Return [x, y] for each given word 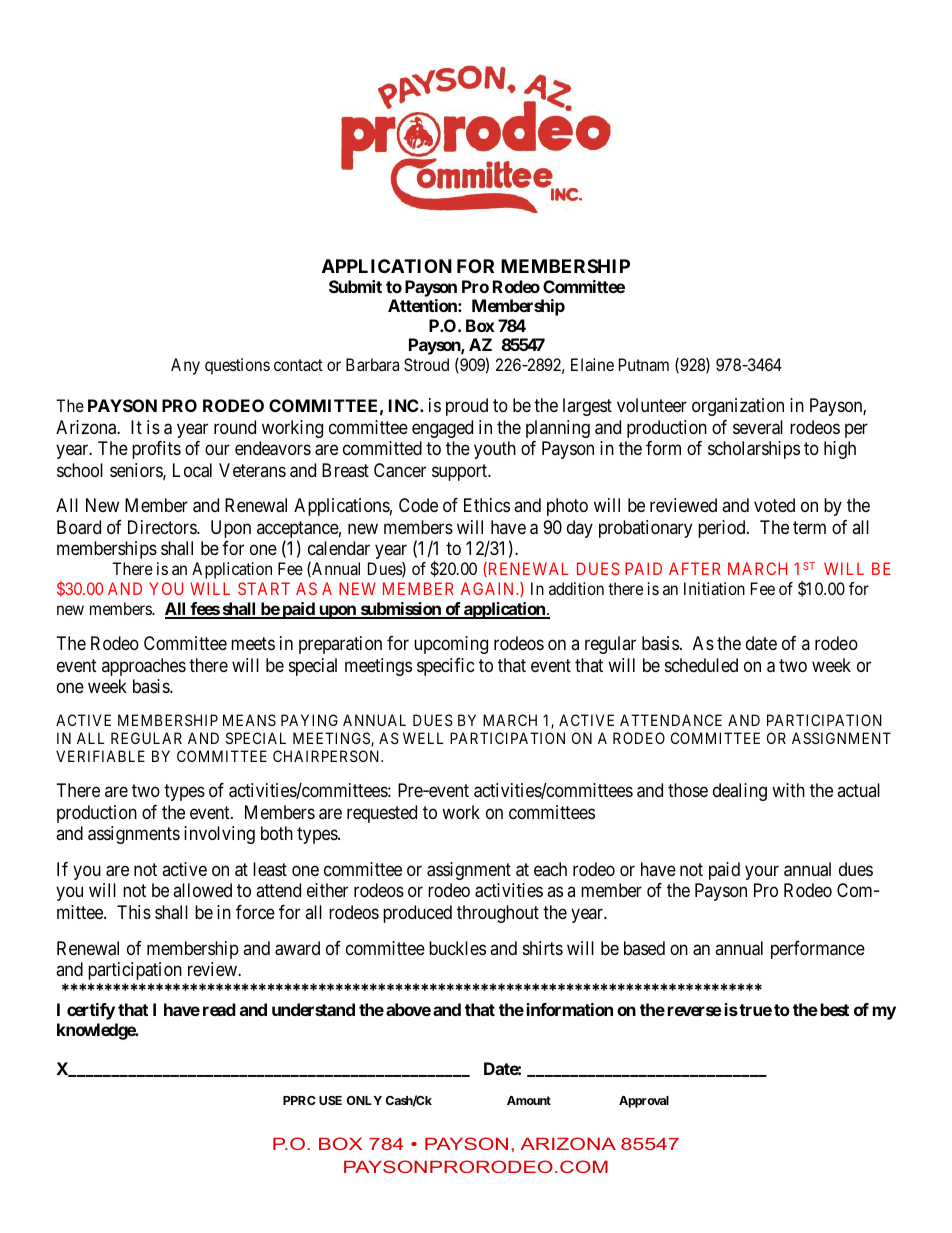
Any [185, 366]
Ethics [487, 505]
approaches [144, 667]
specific [446, 667]
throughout [498, 914]
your [762, 872]
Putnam [644, 364]
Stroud [426, 364]
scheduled [701, 665]
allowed [202, 890]
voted [774, 505]
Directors [163, 527]
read [219, 1009]
